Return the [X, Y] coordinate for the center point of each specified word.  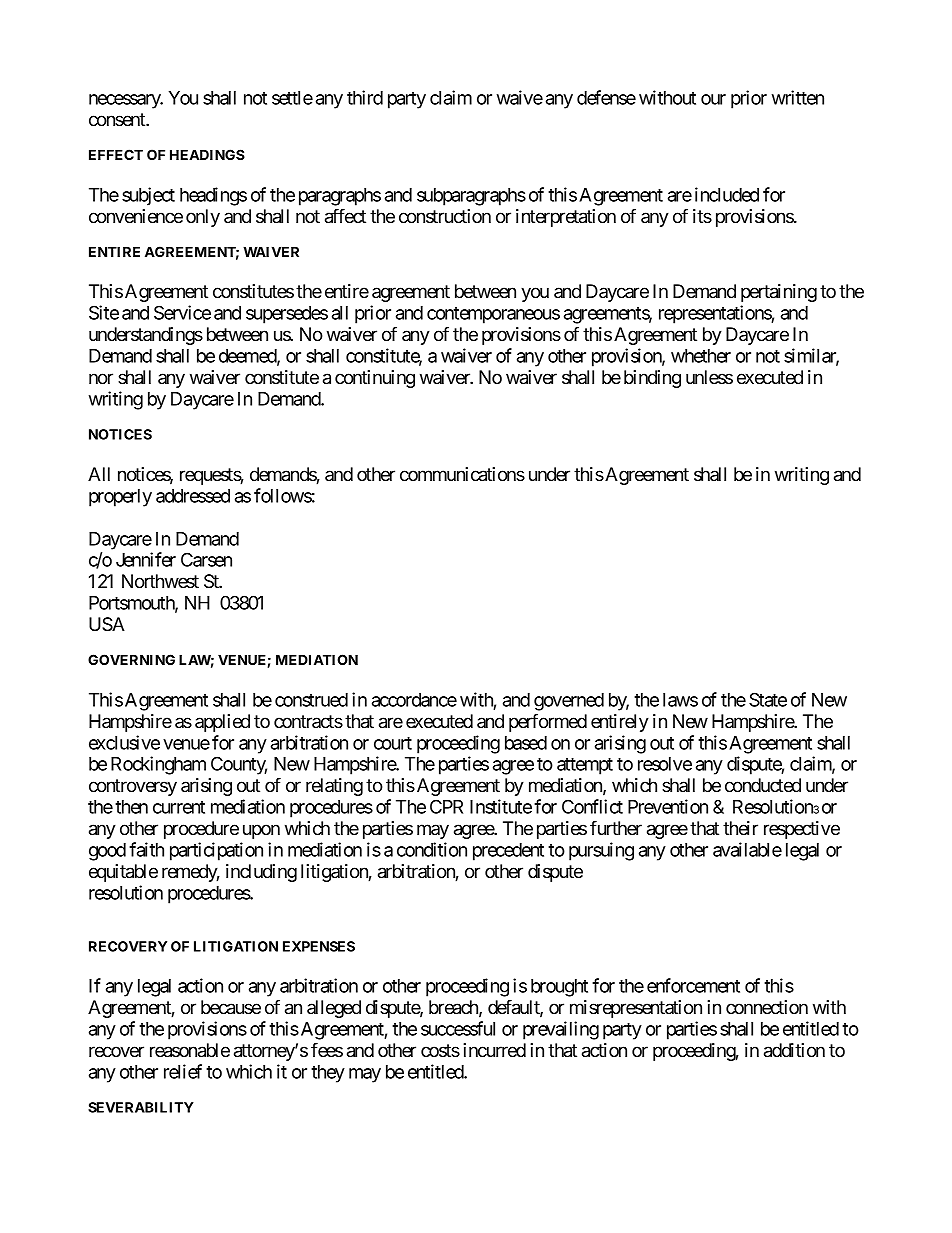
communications [462, 474]
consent [118, 120]
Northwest [160, 581]
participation [216, 851]
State [768, 699]
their [740, 828]
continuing [375, 379]
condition [432, 849]
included [727, 194]
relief [183, 1071]
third [365, 97]
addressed [193, 496]
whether [701, 356]
